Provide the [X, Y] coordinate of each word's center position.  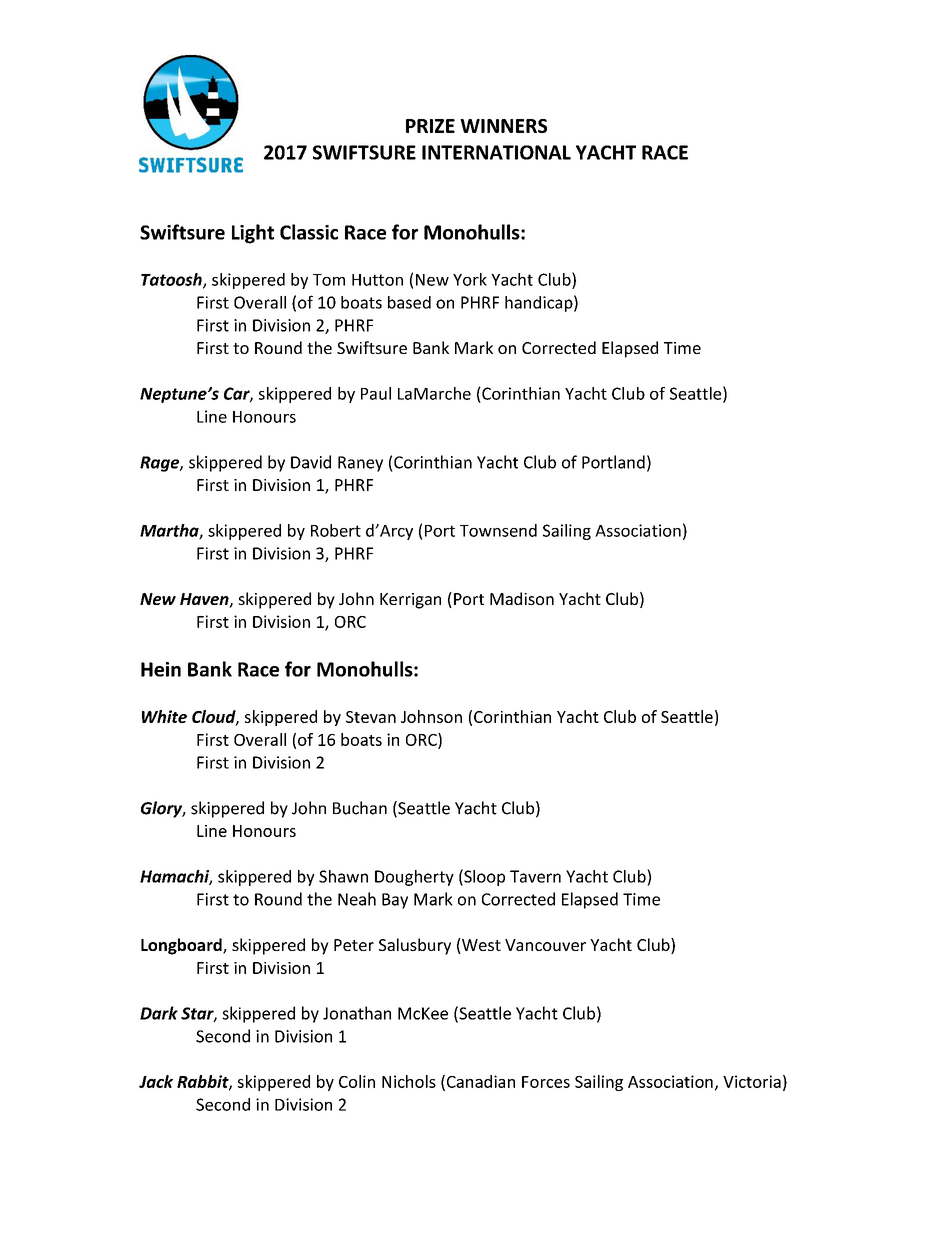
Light [253, 234]
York [470, 279]
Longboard [182, 946]
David [311, 462]
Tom [329, 280]
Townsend [498, 530]
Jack [156, 1081]
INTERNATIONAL [496, 152]
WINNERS [503, 126]
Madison [522, 598]
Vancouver [545, 945]
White [164, 716]
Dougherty [414, 878]
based [409, 302]
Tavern [535, 876]
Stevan [371, 717]
